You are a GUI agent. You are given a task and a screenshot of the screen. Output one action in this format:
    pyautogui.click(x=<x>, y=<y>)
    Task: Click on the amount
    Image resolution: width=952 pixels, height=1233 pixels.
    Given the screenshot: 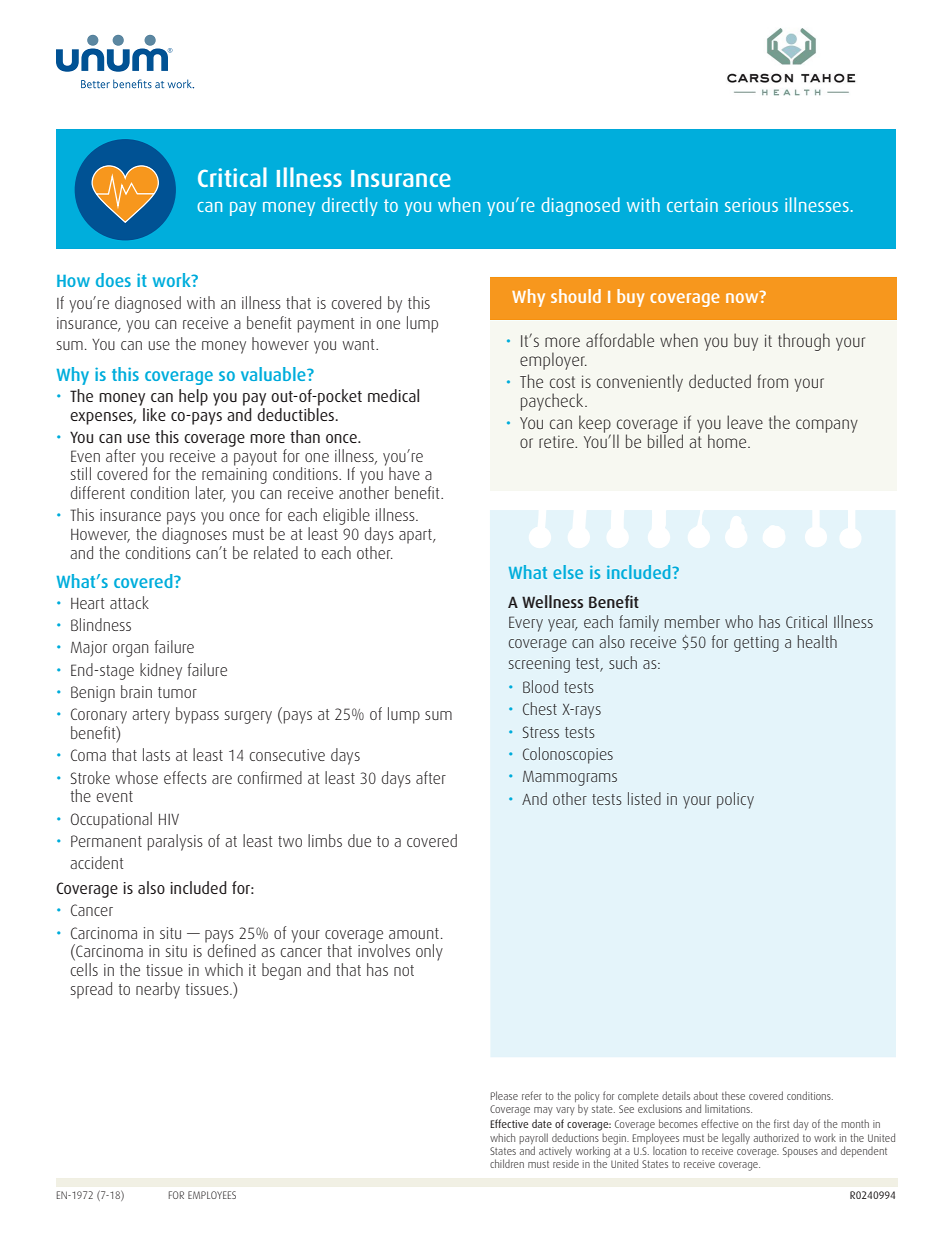 What is the action you would take?
    pyautogui.click(x=414, y=933)
